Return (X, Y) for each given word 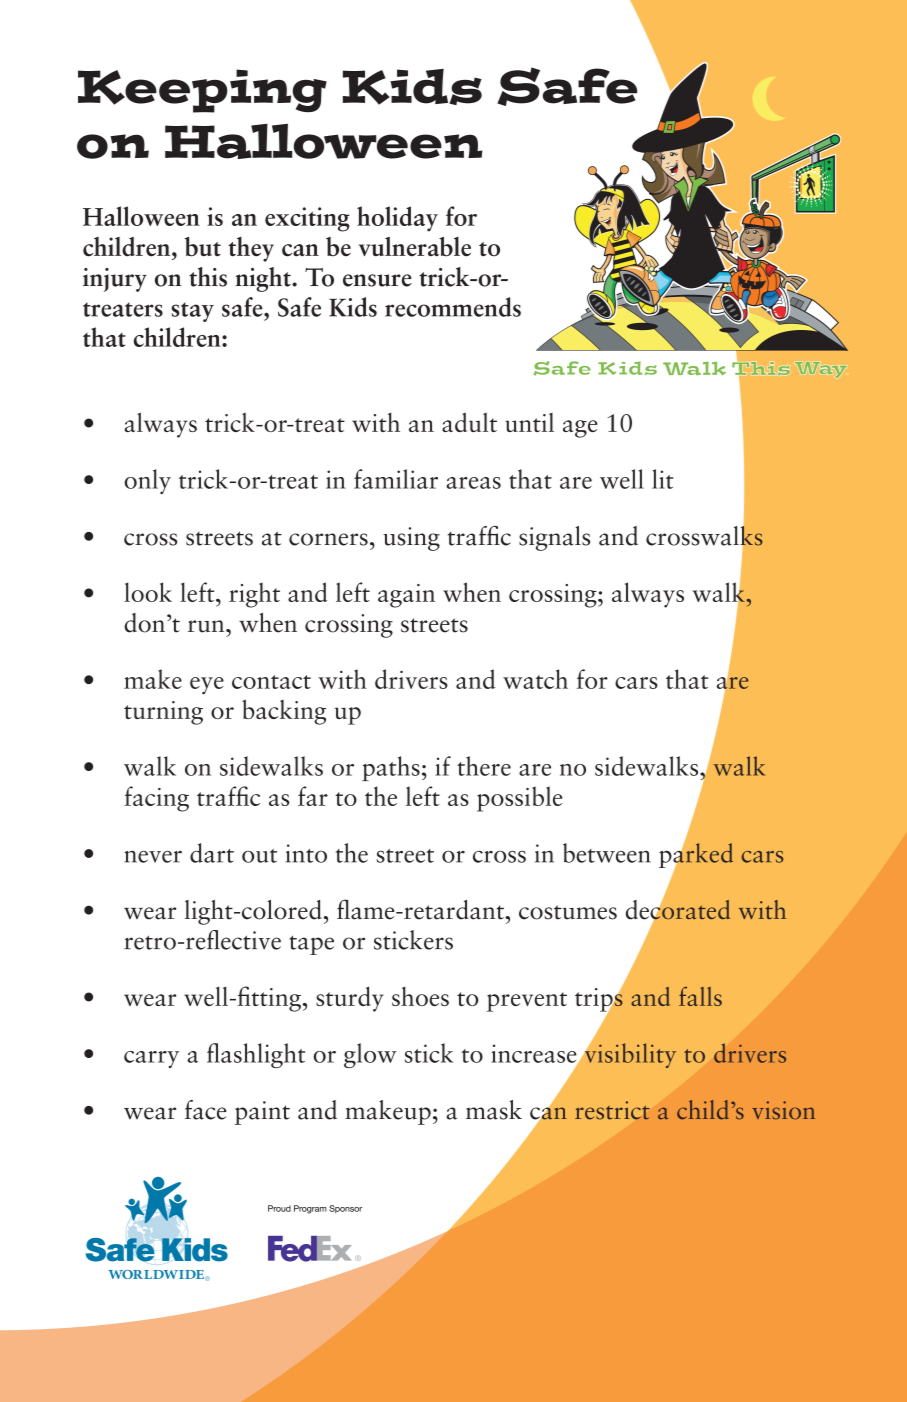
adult (469, 422)
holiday (397, 219)
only (147, 481)
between (607, 853)
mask (494, 1110)
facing (156, 799)
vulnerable (415, 246)
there (484, 766)
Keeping (202, 91)
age (580, 429)
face (206, 1110)
